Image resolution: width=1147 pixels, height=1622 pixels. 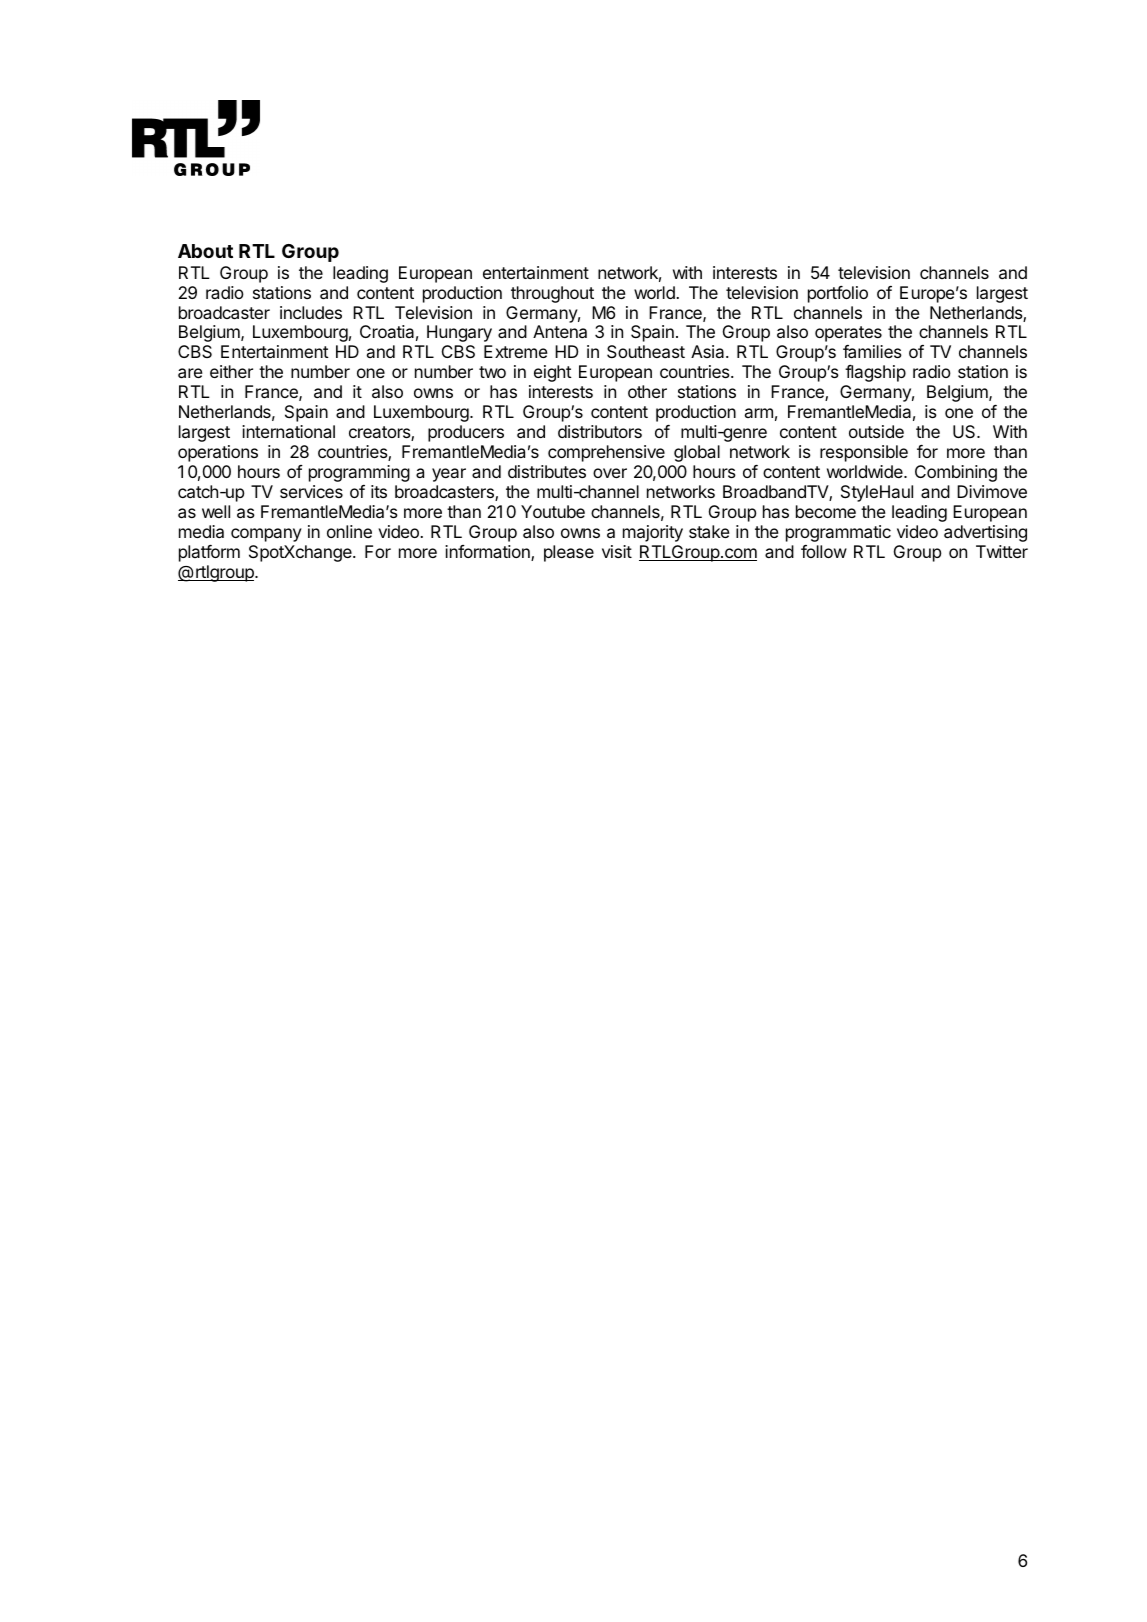 I want to click on About, so click(x=205, y=251).
